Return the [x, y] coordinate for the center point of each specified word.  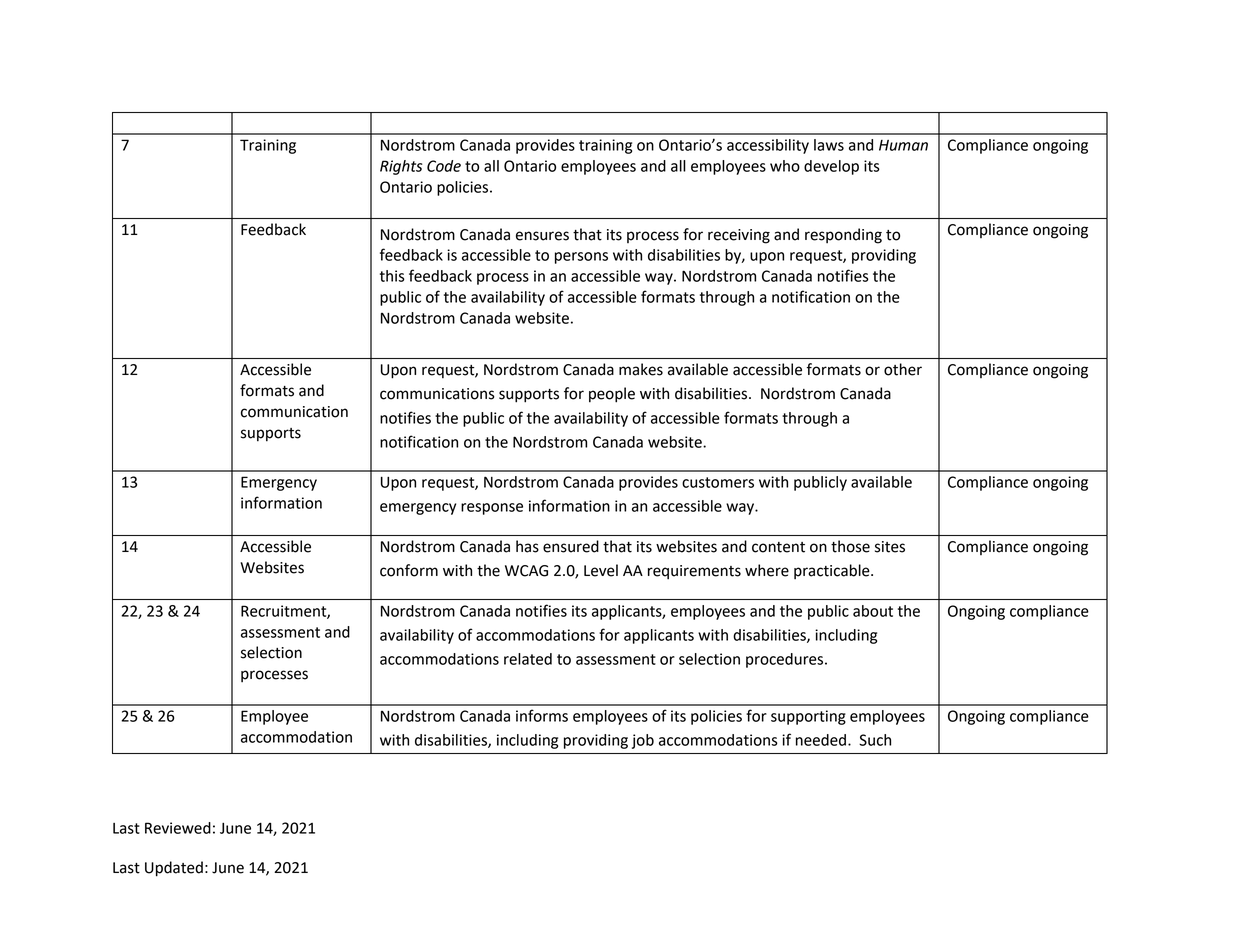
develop [831, 167]
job [643, 741]
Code [444, 166]
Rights [401, 167]
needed [821, 740]
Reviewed [178, 828]
